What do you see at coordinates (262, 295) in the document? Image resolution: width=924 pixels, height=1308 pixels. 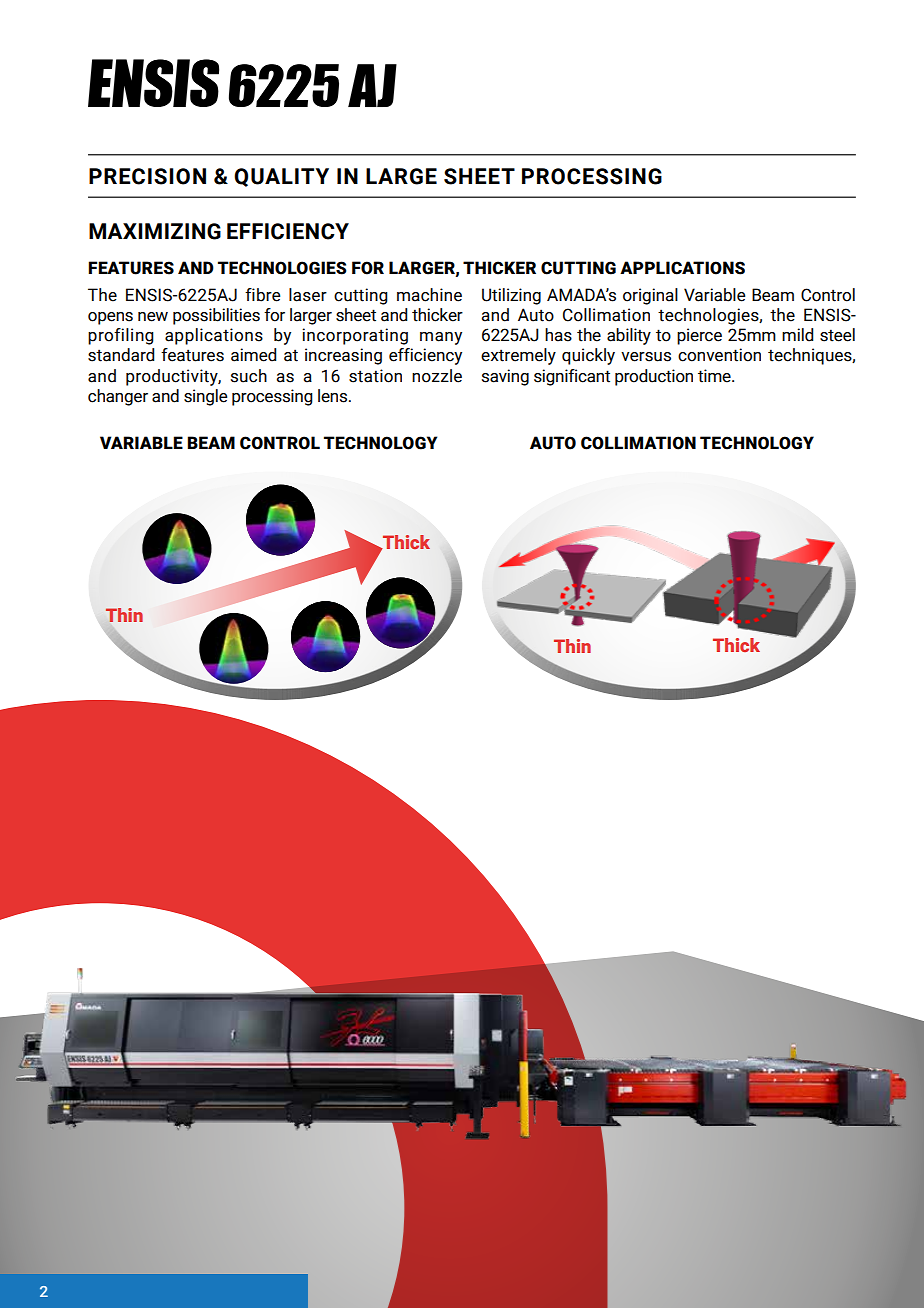 I see `fibre` at bounding box center [262, 295].
